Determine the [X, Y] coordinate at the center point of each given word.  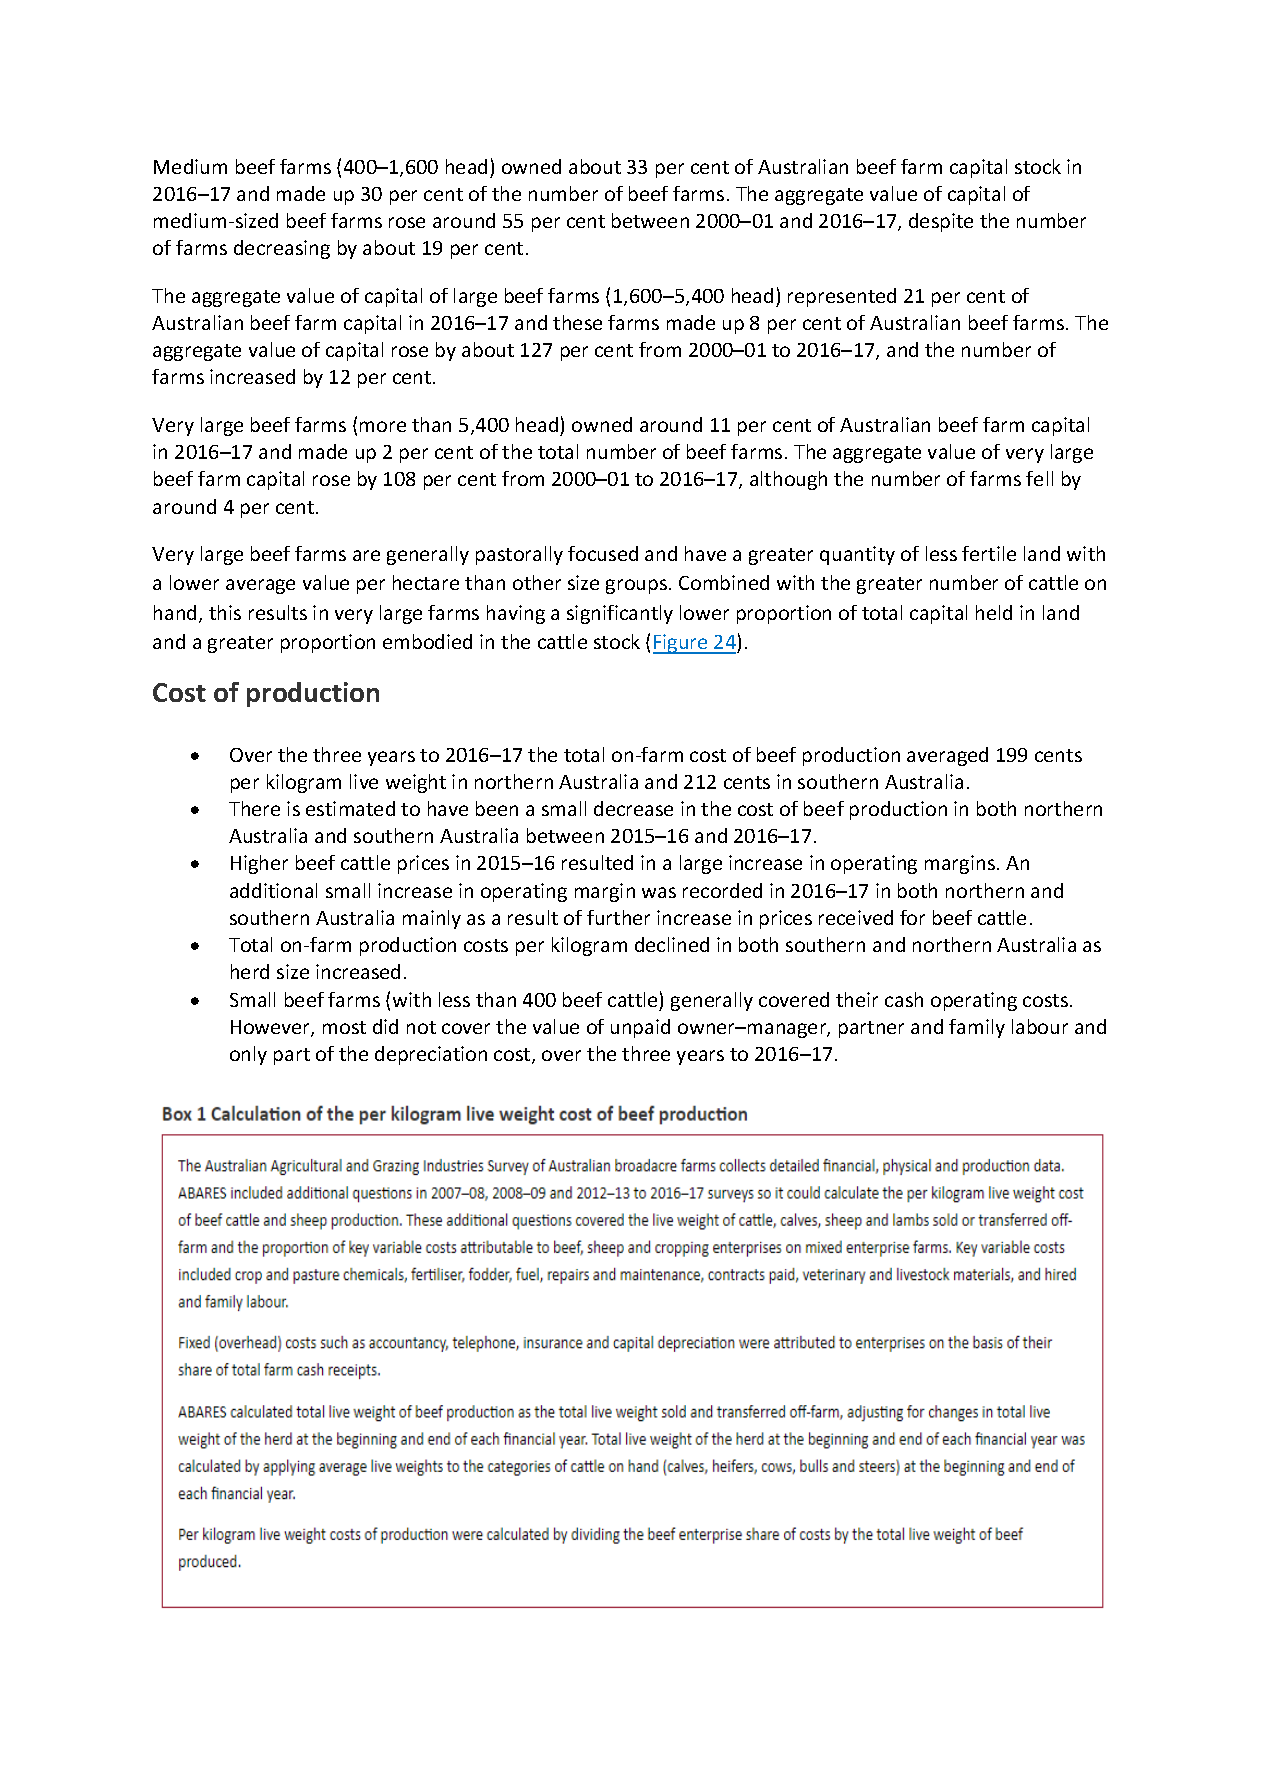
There [254, 808]
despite [941, 222]
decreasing [282, 249]
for [912, 917]
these [577, 322]
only [248, 1055]
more [383, 426]
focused [603, 553]
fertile [989, 553]
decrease [633, 808]
